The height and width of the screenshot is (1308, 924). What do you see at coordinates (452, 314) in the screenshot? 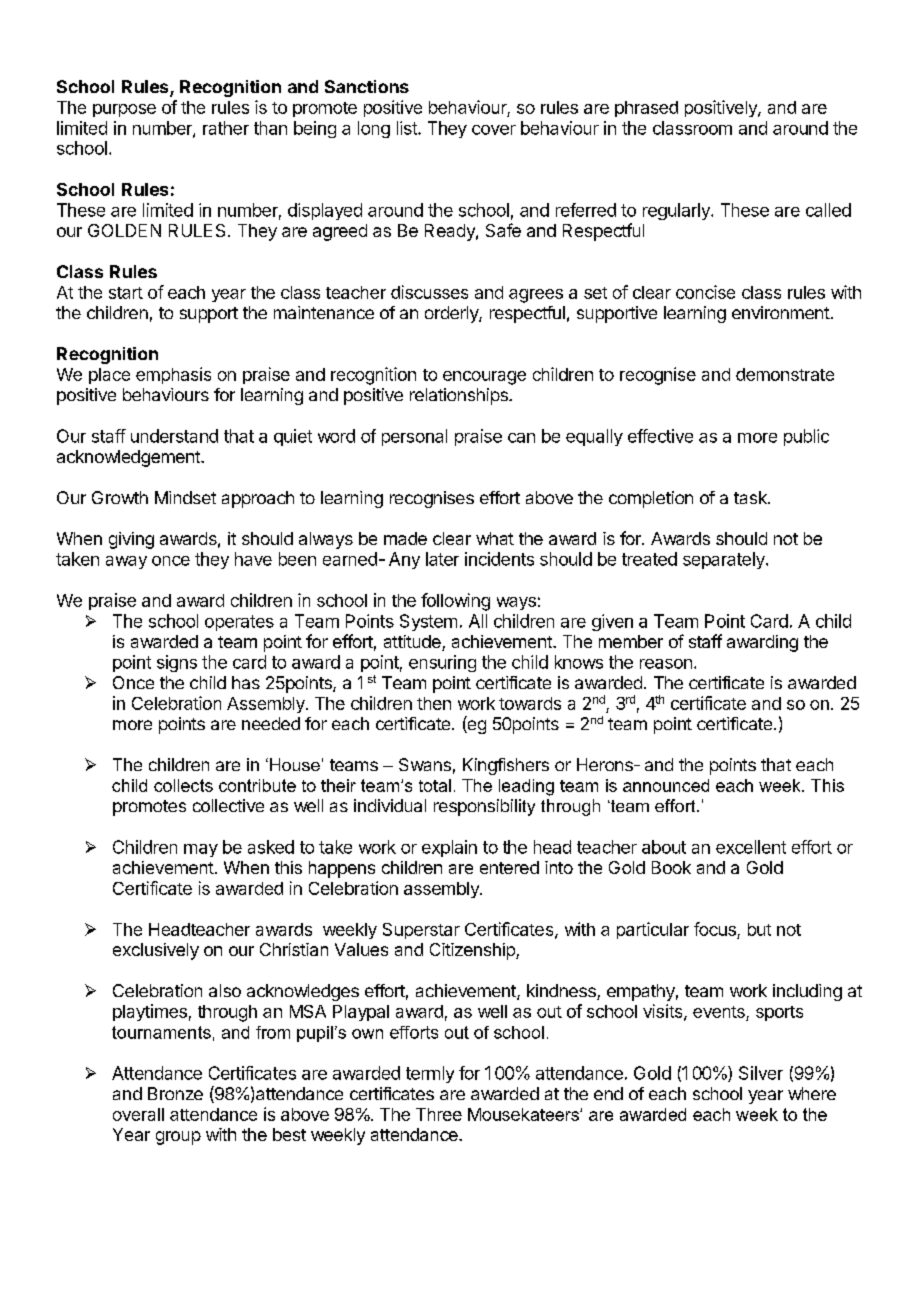
I see `orderly` at bounding box center [452, 314].
